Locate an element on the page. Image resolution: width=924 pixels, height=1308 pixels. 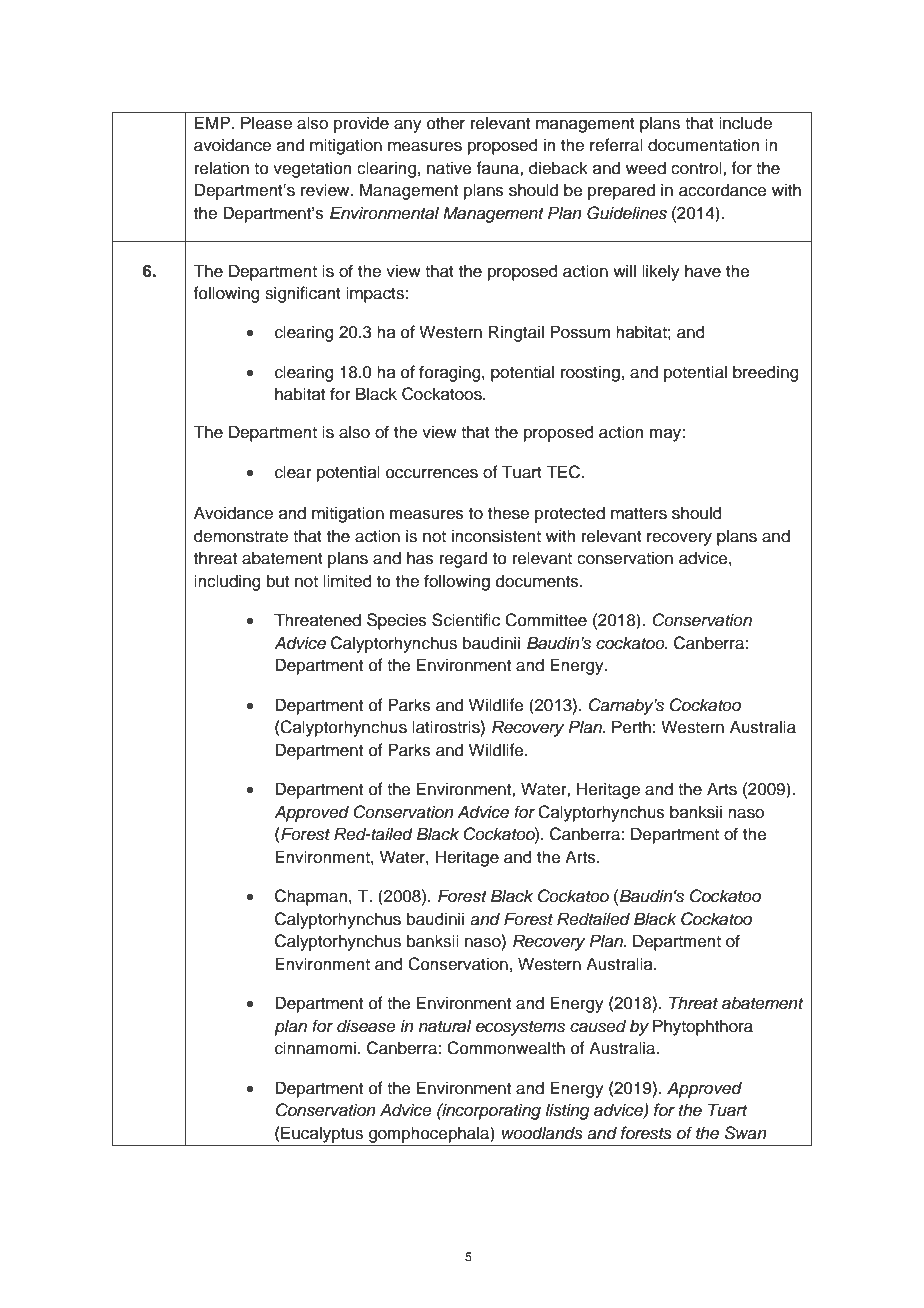
Scientific is located at coordinates (466, 620).
